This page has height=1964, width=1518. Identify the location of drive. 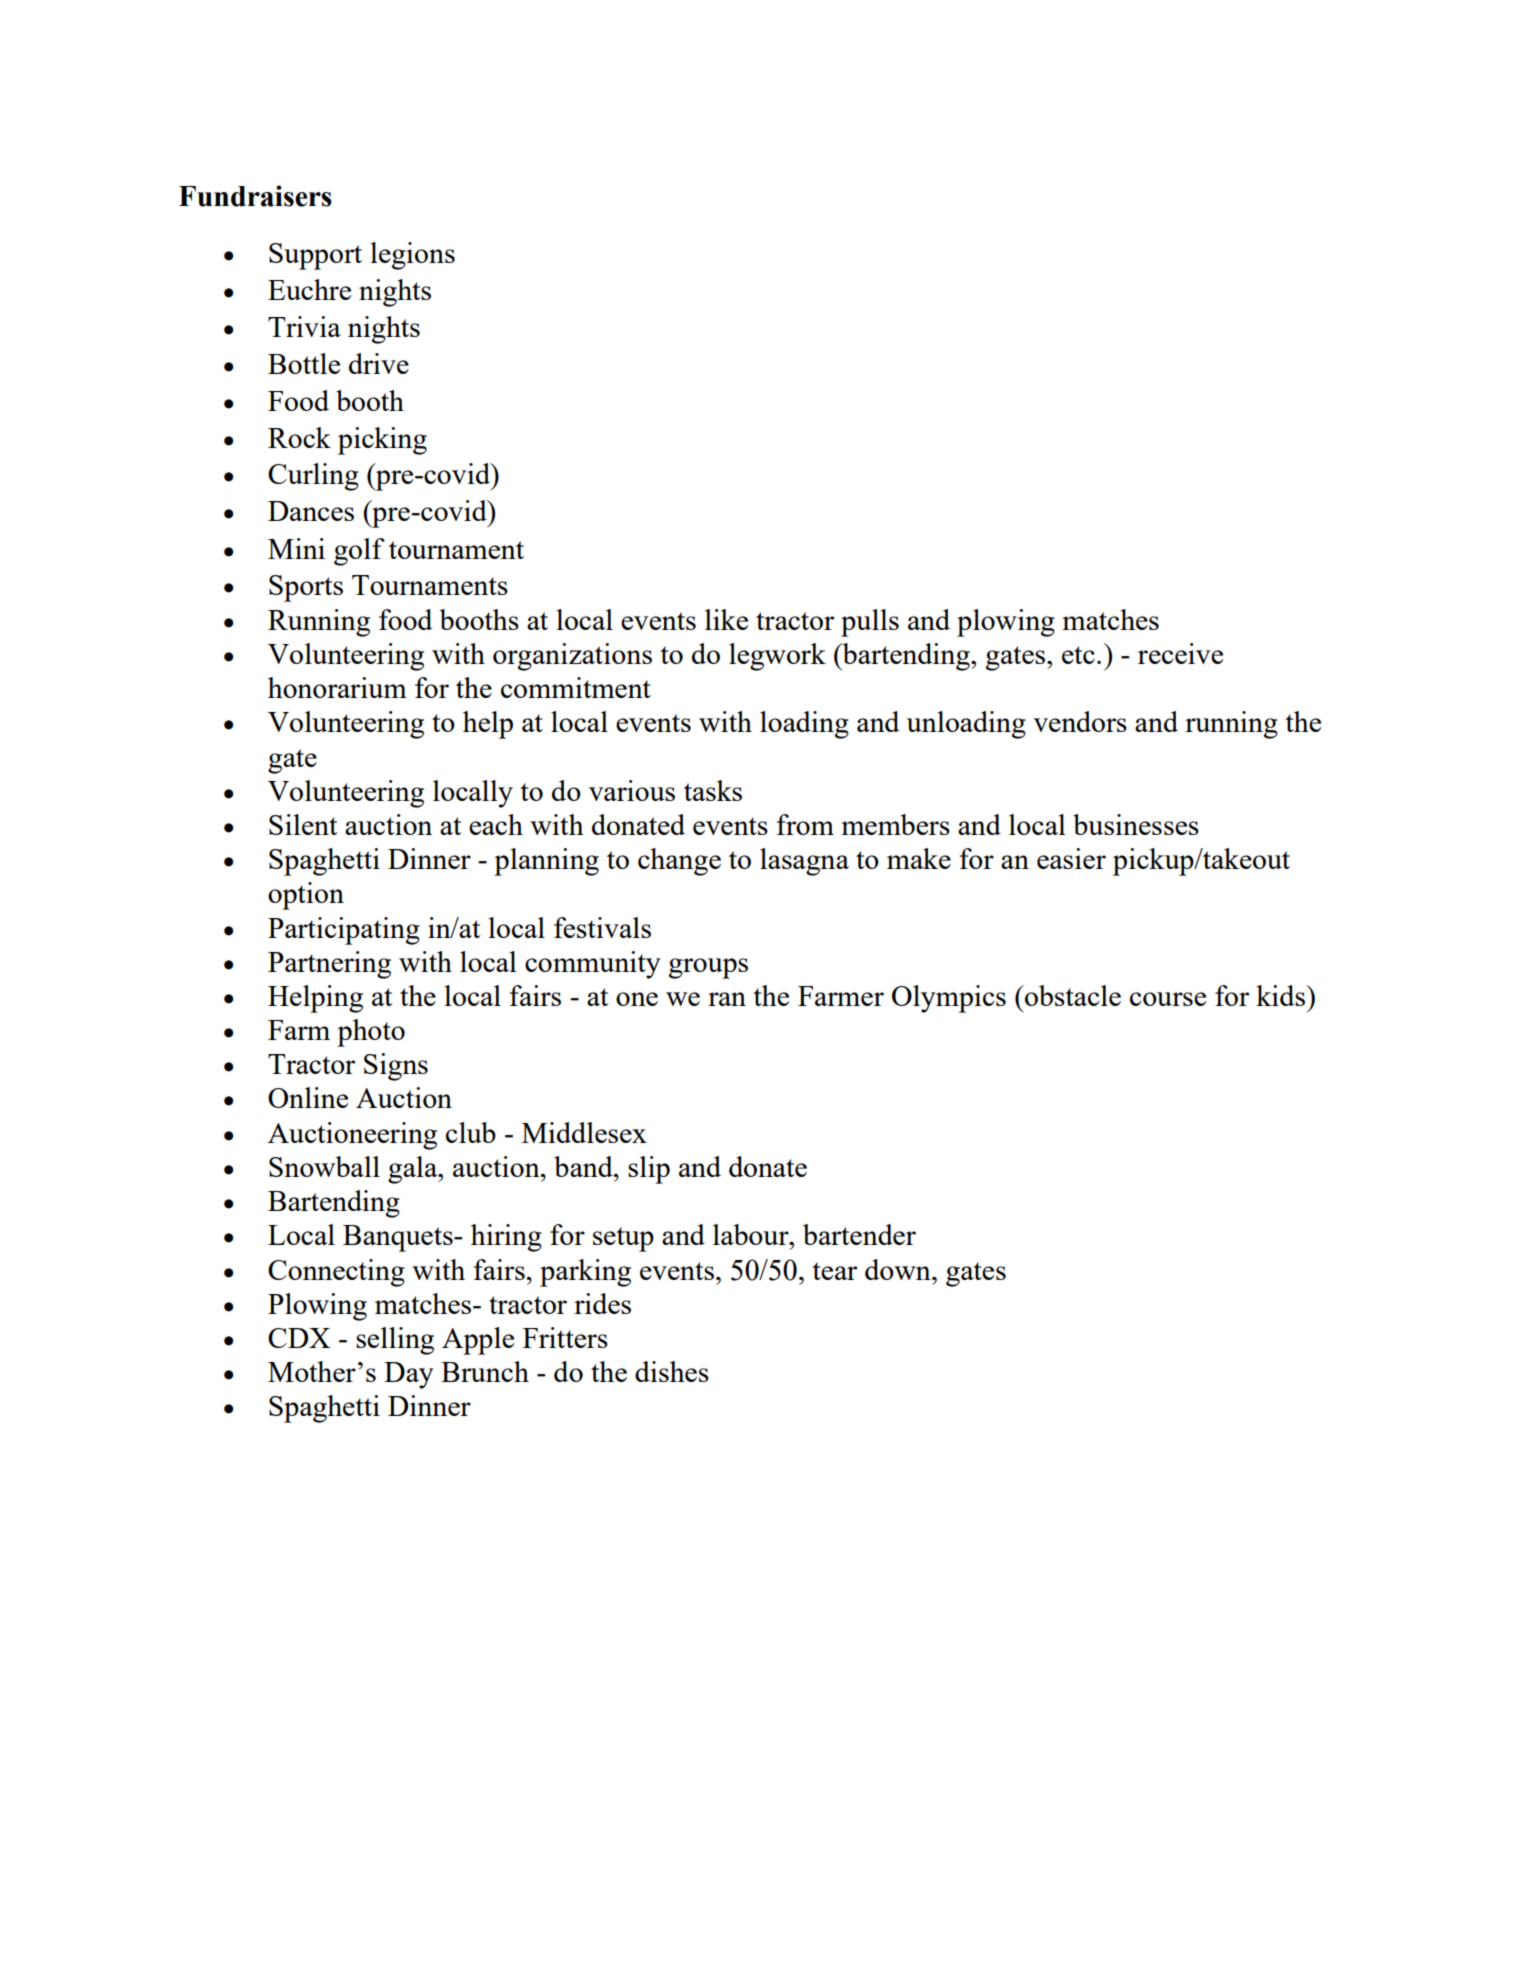
(379, 363).
